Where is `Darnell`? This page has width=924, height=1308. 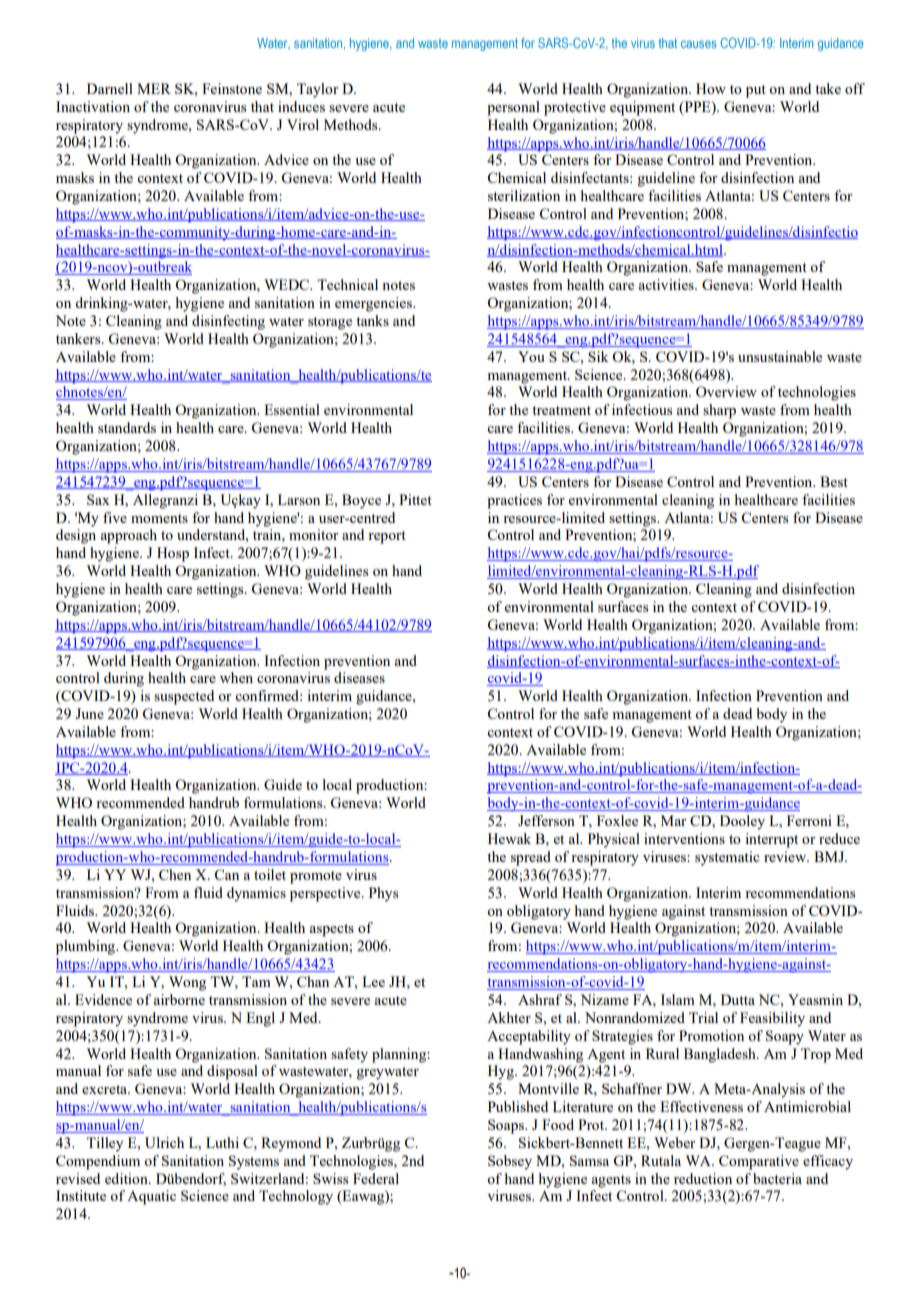
Darnell is located at coordinates (110, 88).
